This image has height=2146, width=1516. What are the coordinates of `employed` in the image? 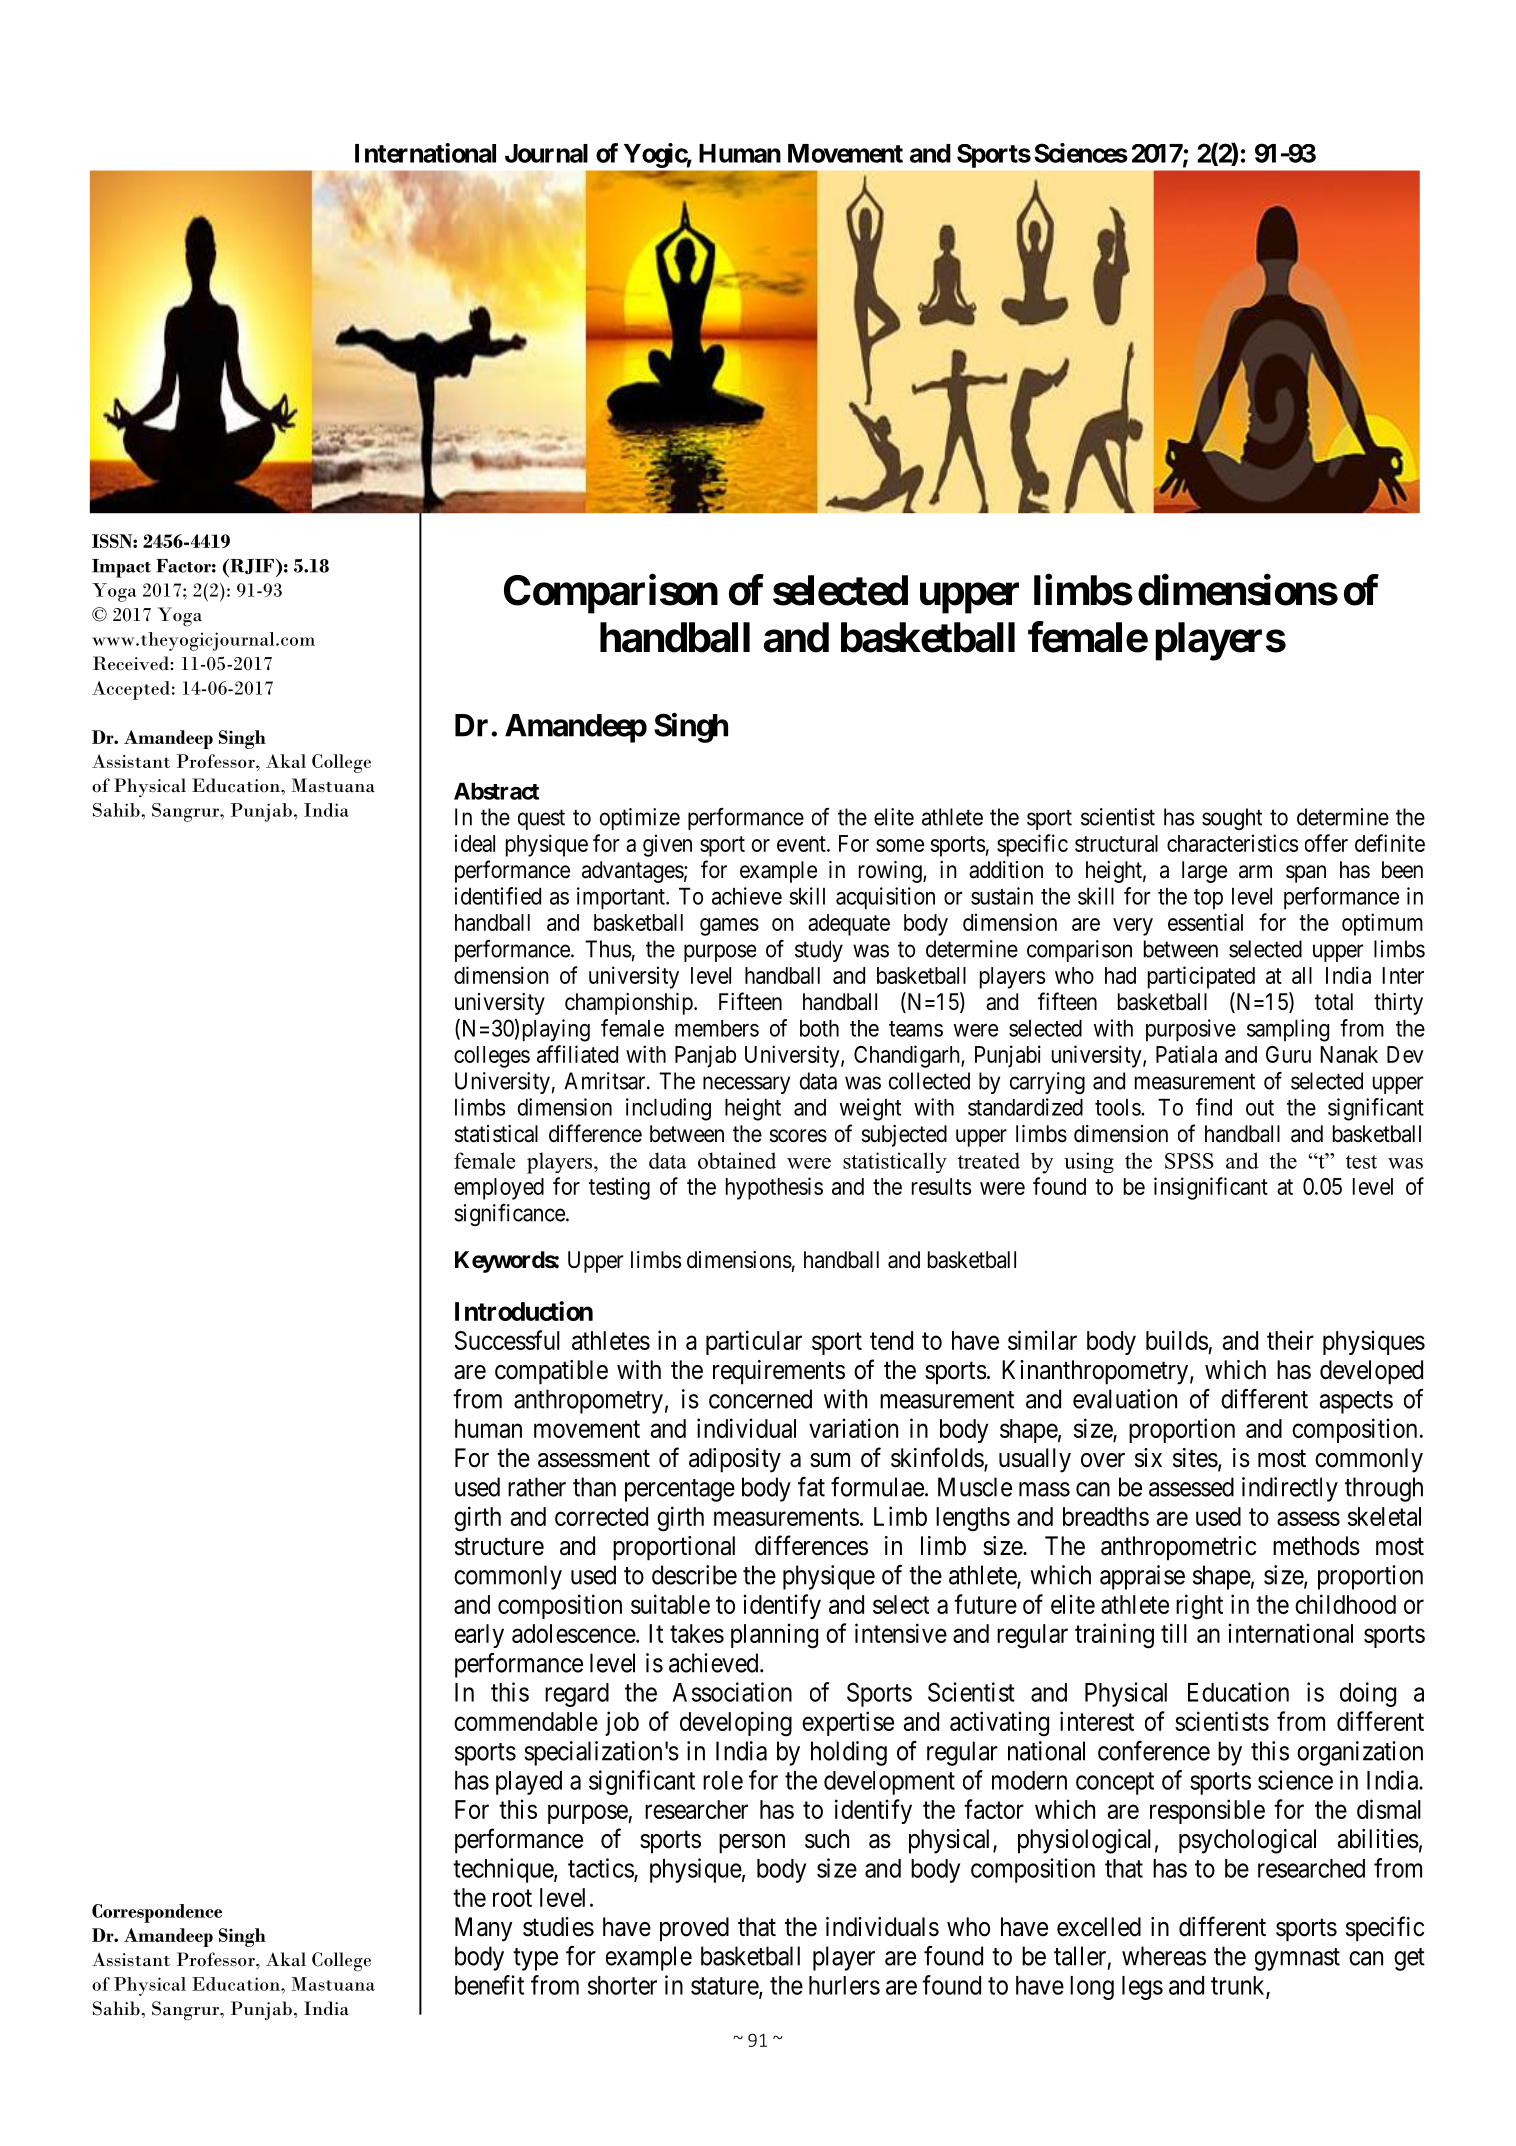 It's located at (499, 1189).
